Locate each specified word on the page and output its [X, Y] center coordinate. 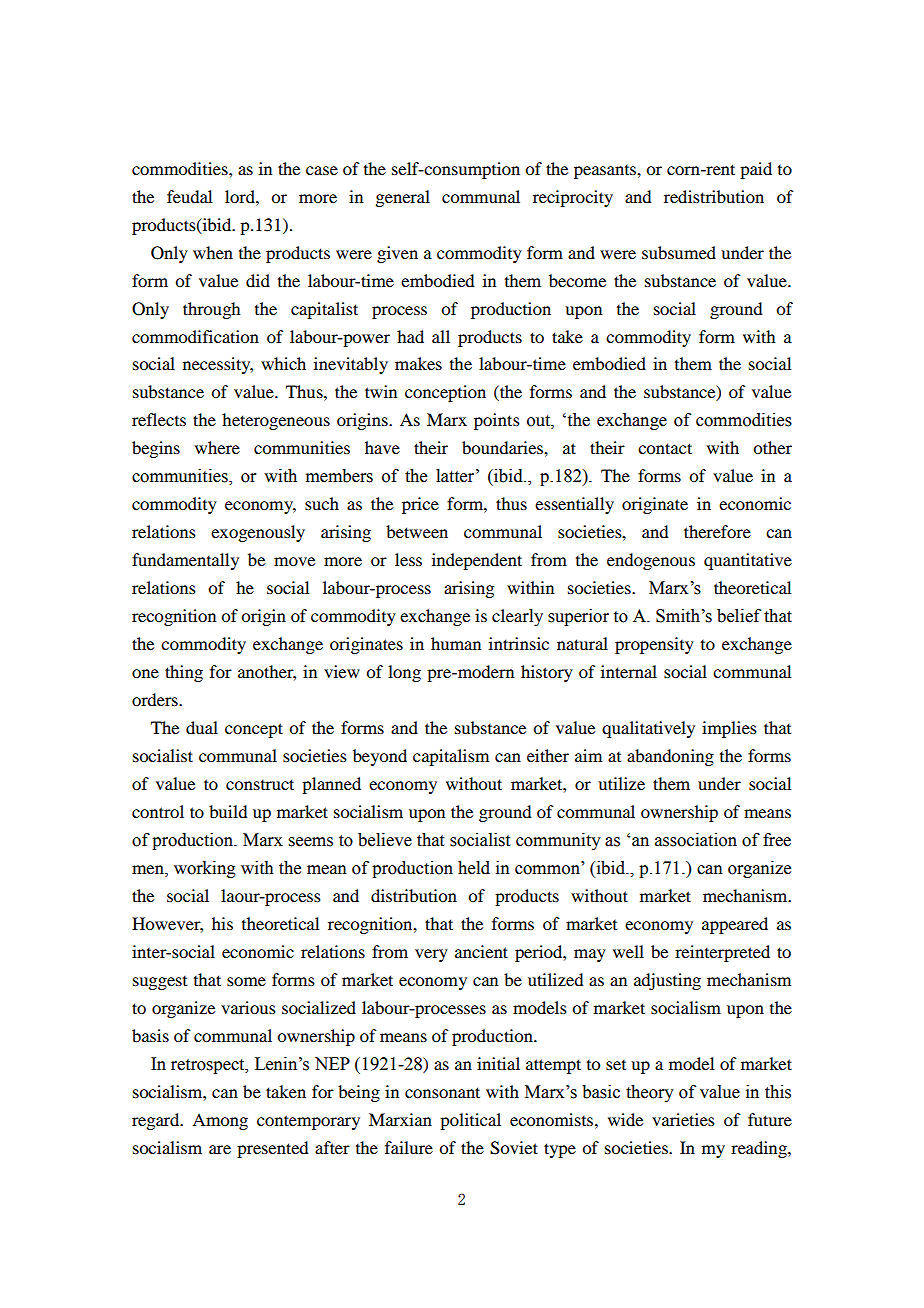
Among [220, 1121]
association [696, 840]
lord [241, 196]
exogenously [258, 533]
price [420, 505]
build [228, 811]
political [470, 1121]
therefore [717, 531]
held [474, 868]
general [402, 198]
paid [756, 170]
